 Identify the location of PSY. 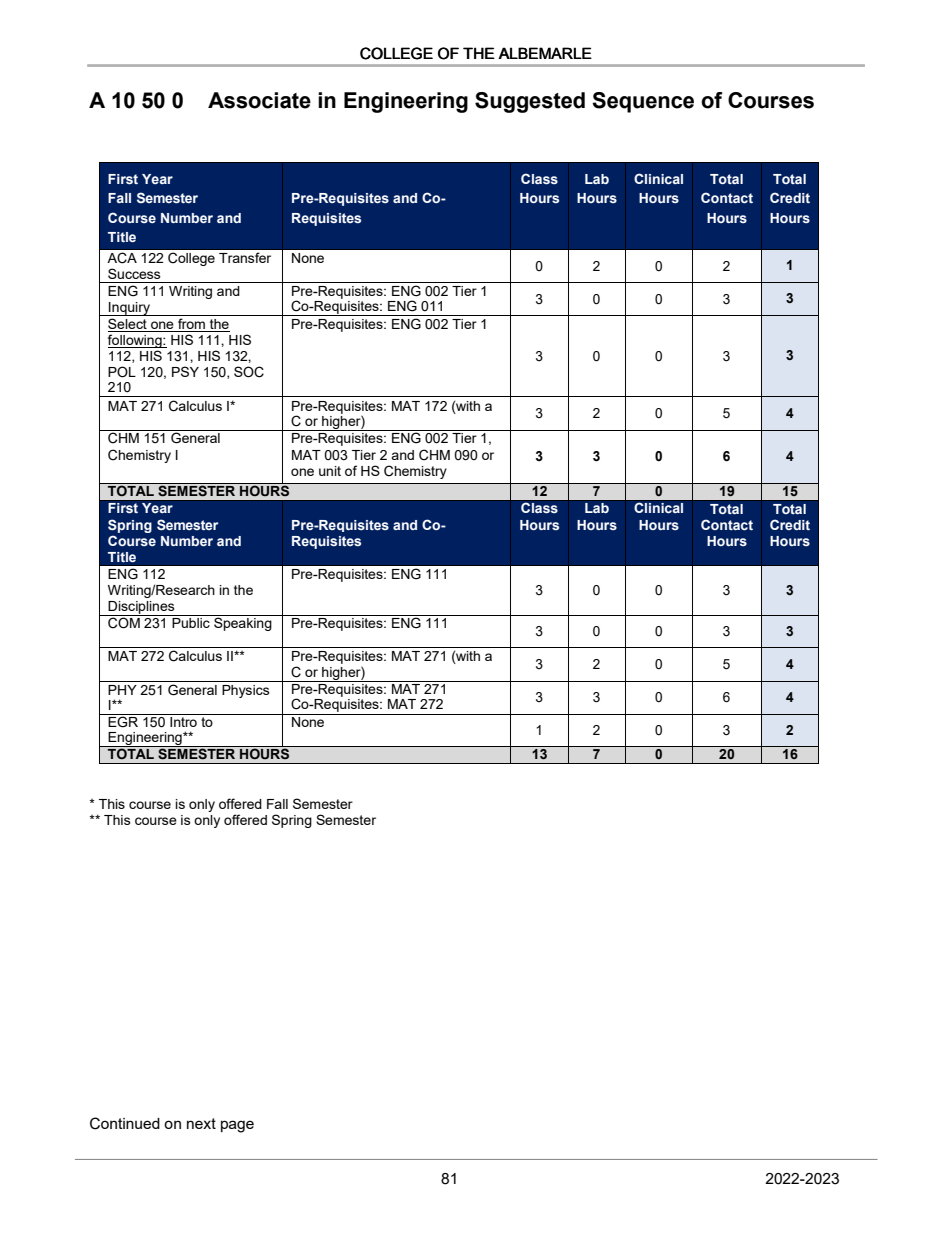
(185, 371).
